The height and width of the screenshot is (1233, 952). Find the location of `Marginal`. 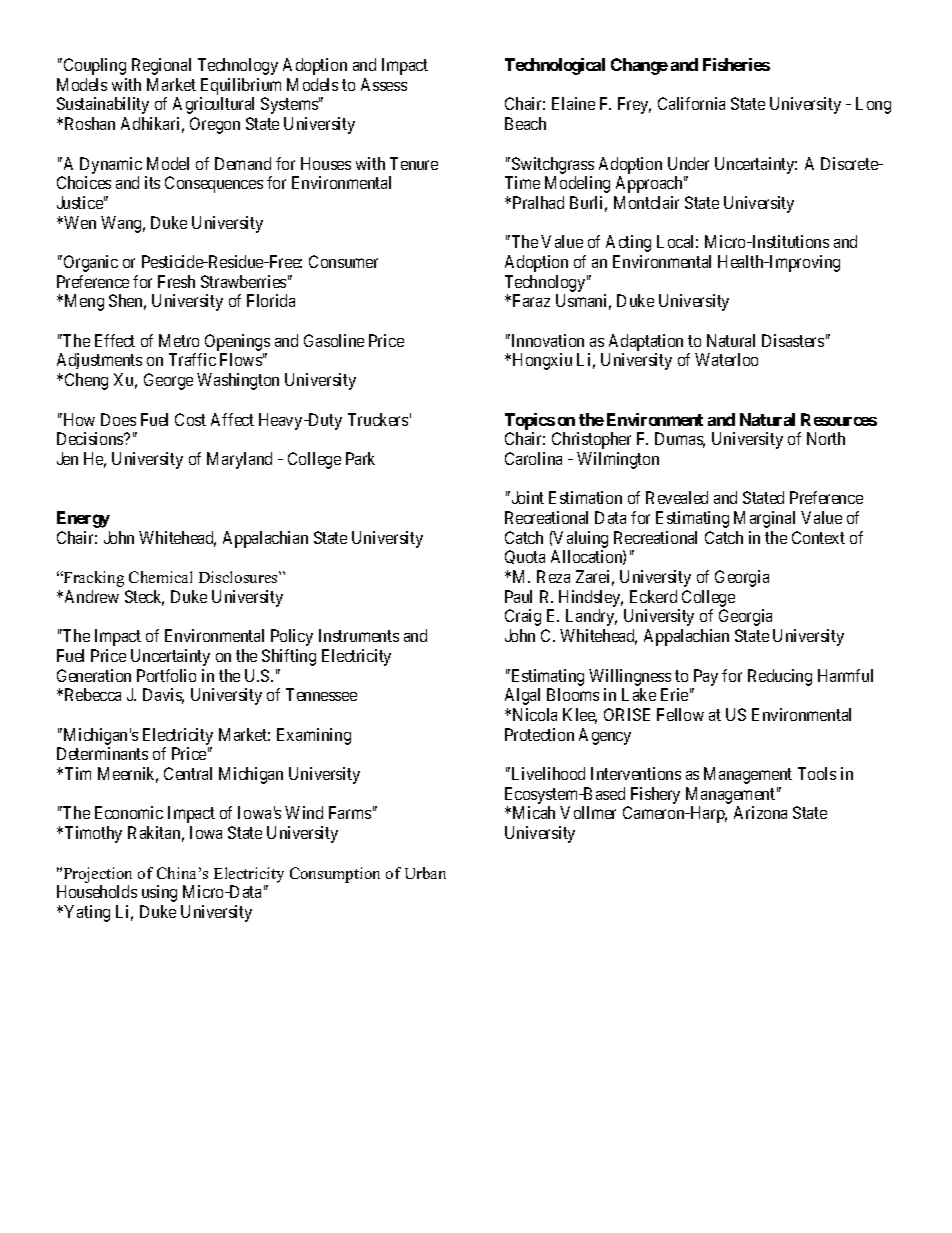

Marginal is located at coordinates (764, 519).
